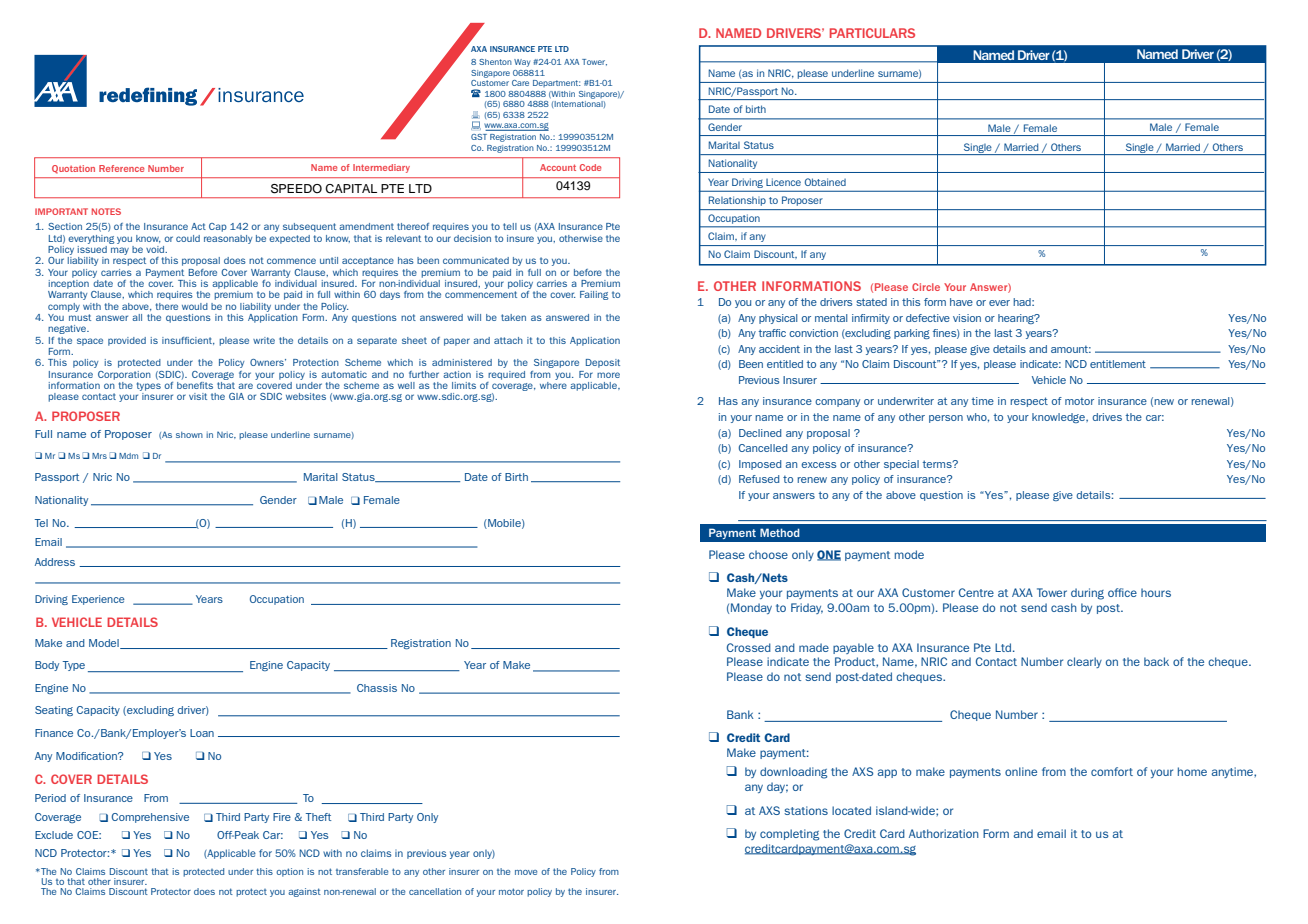 The height and width of the document is (924, 1308). I want to click on option, so click(289, 872).
